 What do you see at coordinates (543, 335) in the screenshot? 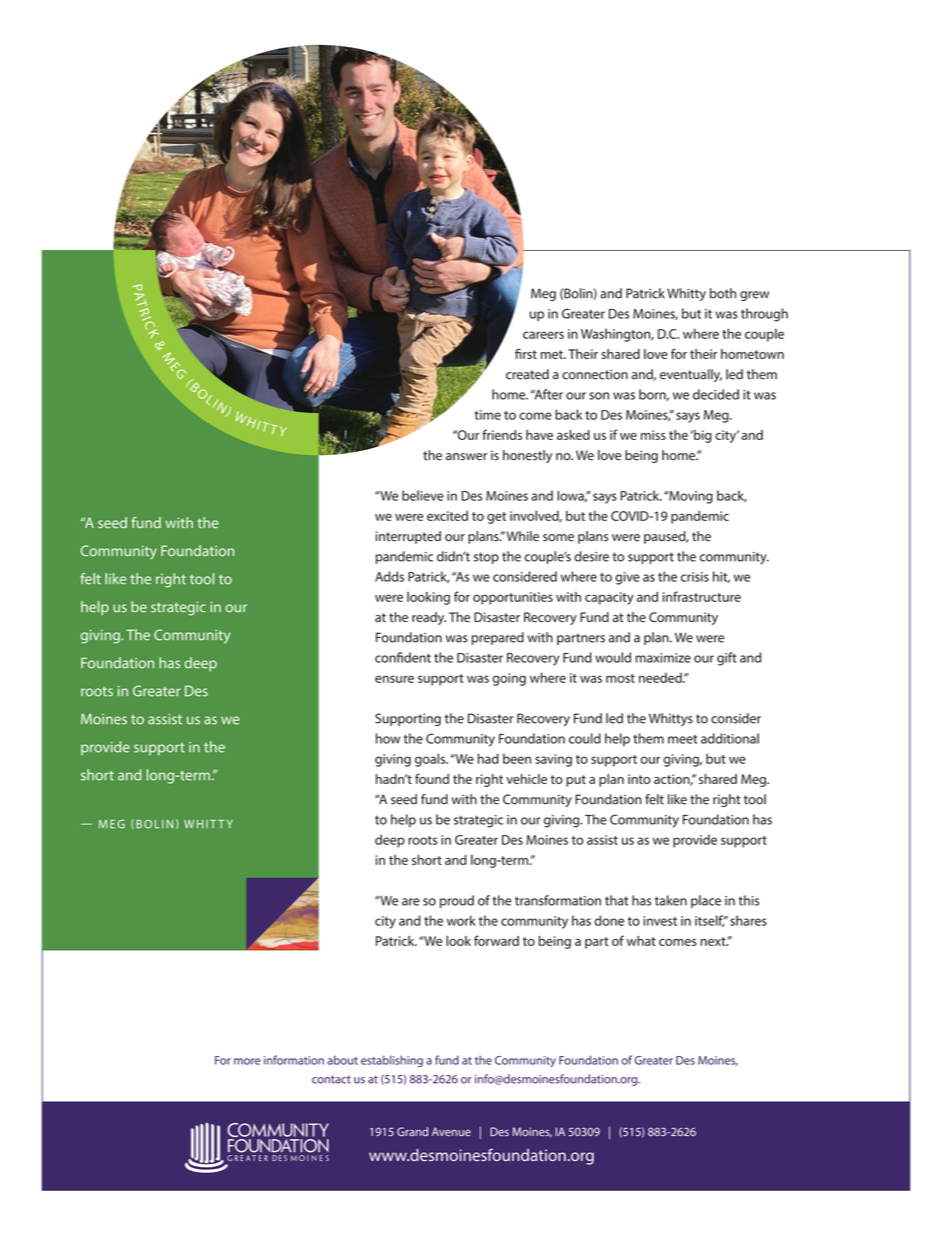
I see `careers` at bounding box center [543, 335].
